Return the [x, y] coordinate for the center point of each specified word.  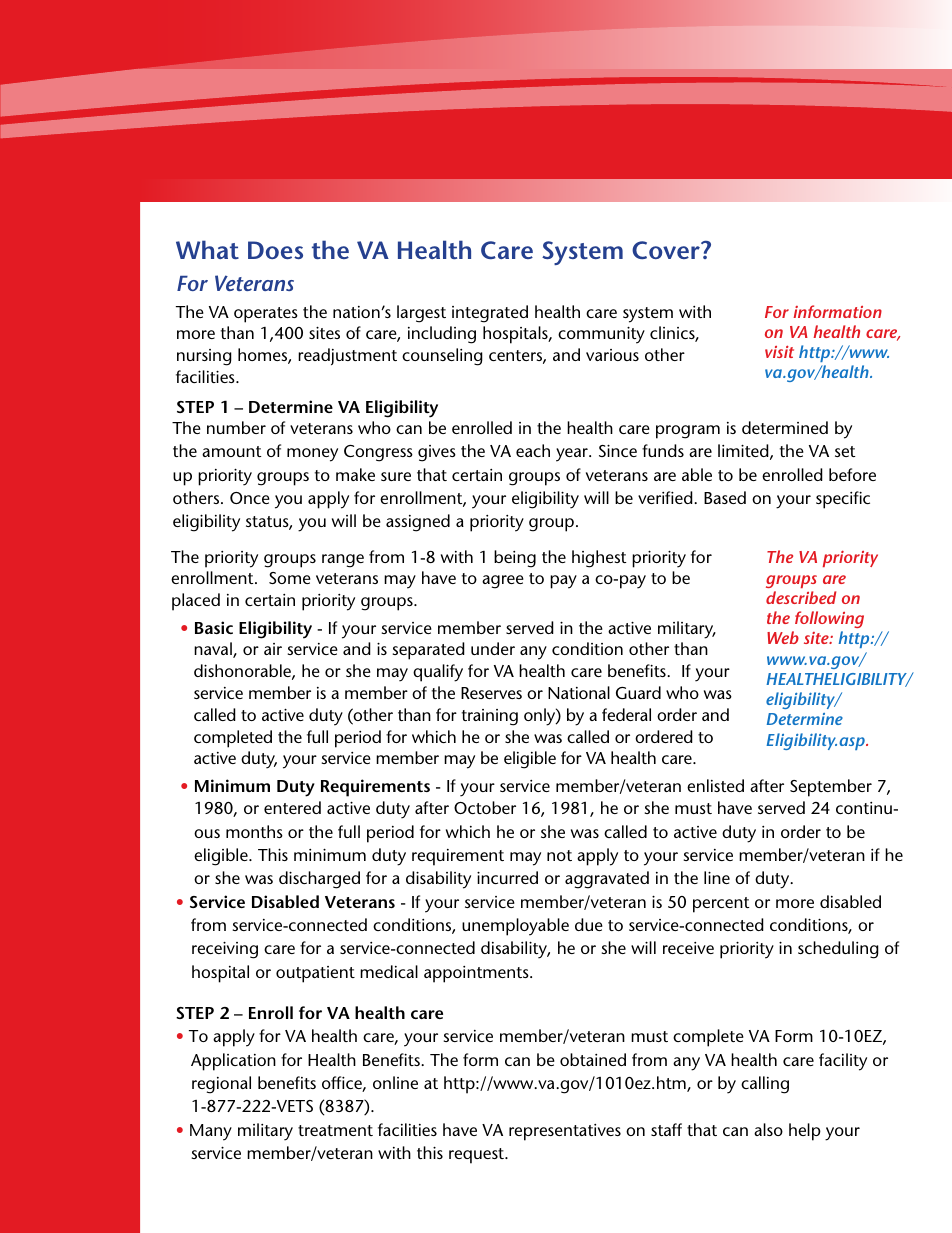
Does [275, 250]
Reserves [491, 693]
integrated [490, 314]
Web [783, 637]
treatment [335, 1130]
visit [779, 351]
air [273, 649]
